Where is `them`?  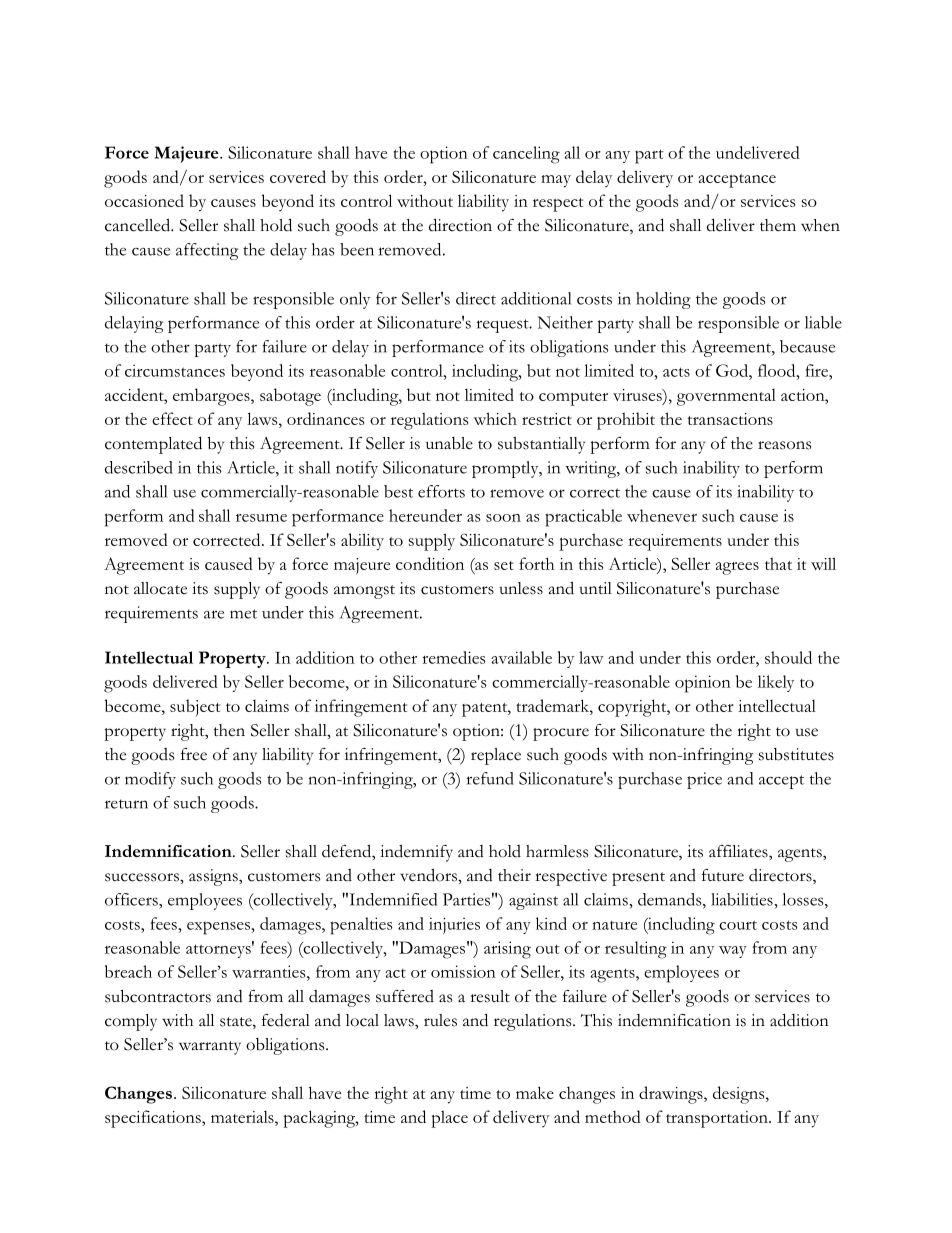 them is located at coordinates (778, 225).
